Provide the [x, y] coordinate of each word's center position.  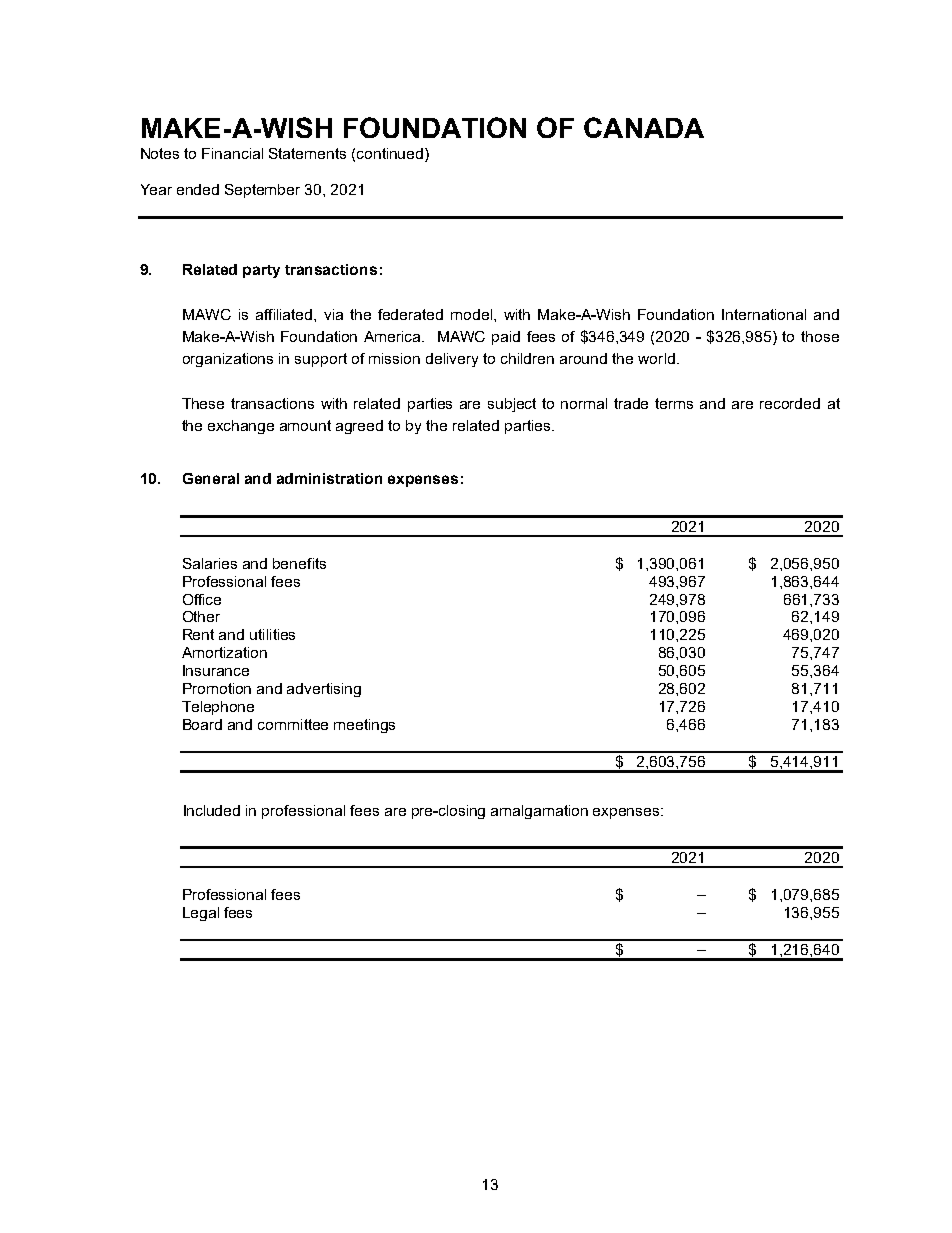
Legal [201, 914]
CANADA [644, 127]
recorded [790, 403]
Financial [232, 153]
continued [391, 155]
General [211, 478]
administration [329, 478]
